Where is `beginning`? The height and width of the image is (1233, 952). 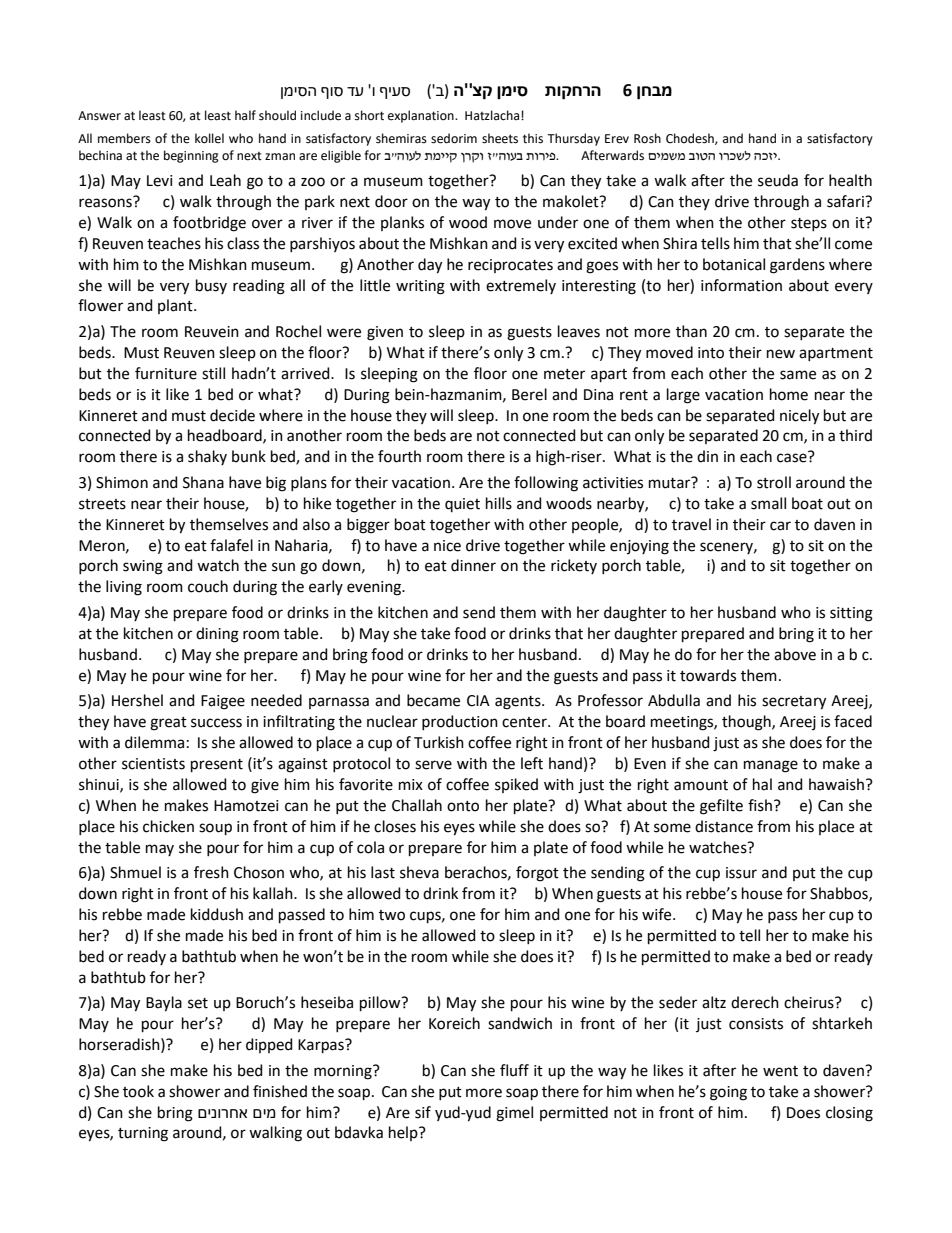
beginning is located at coordinates (191, 156).
